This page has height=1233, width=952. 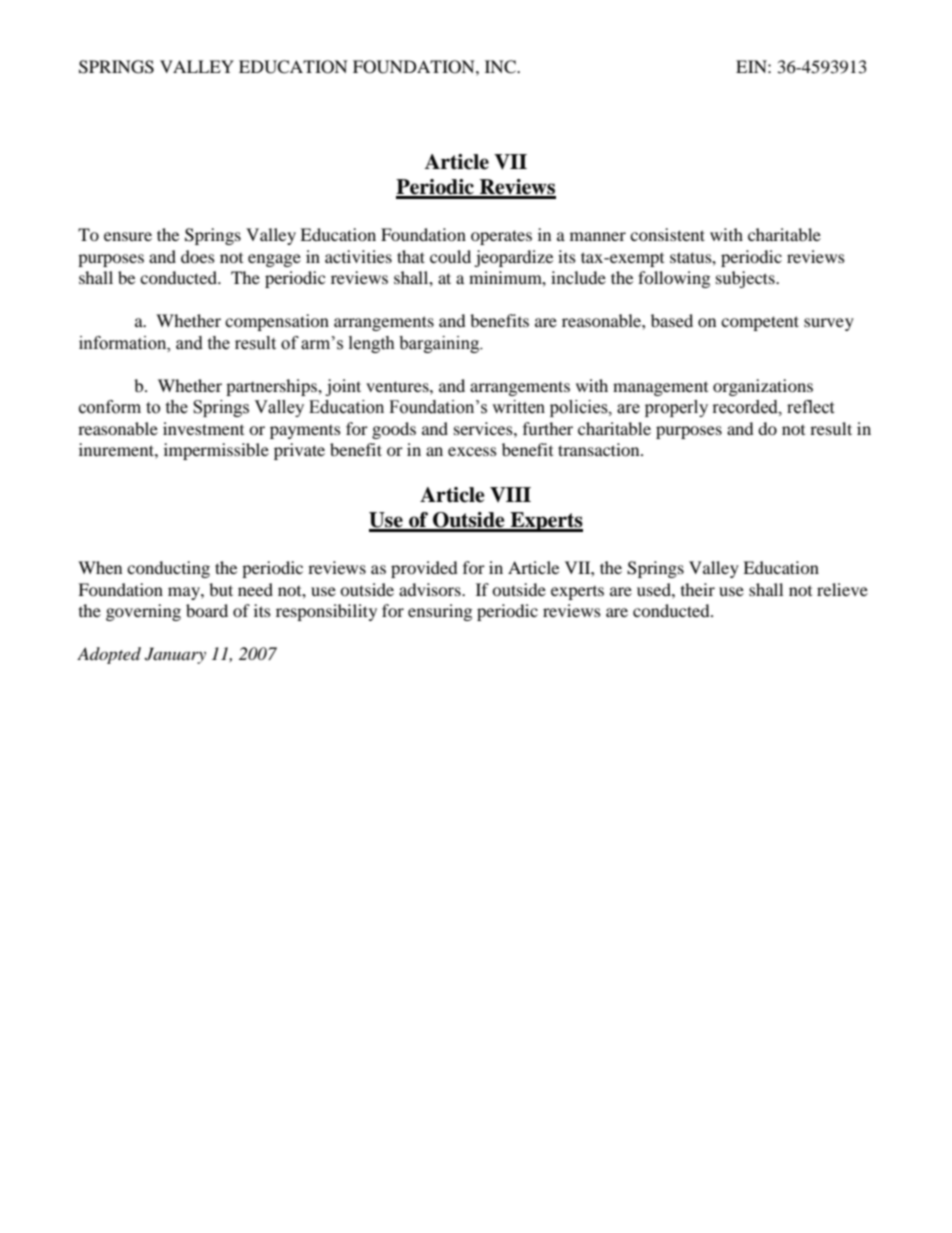 What do you see at coordinates (450, 256) in the page?
I see `could` at bounding box center [450, 256].
